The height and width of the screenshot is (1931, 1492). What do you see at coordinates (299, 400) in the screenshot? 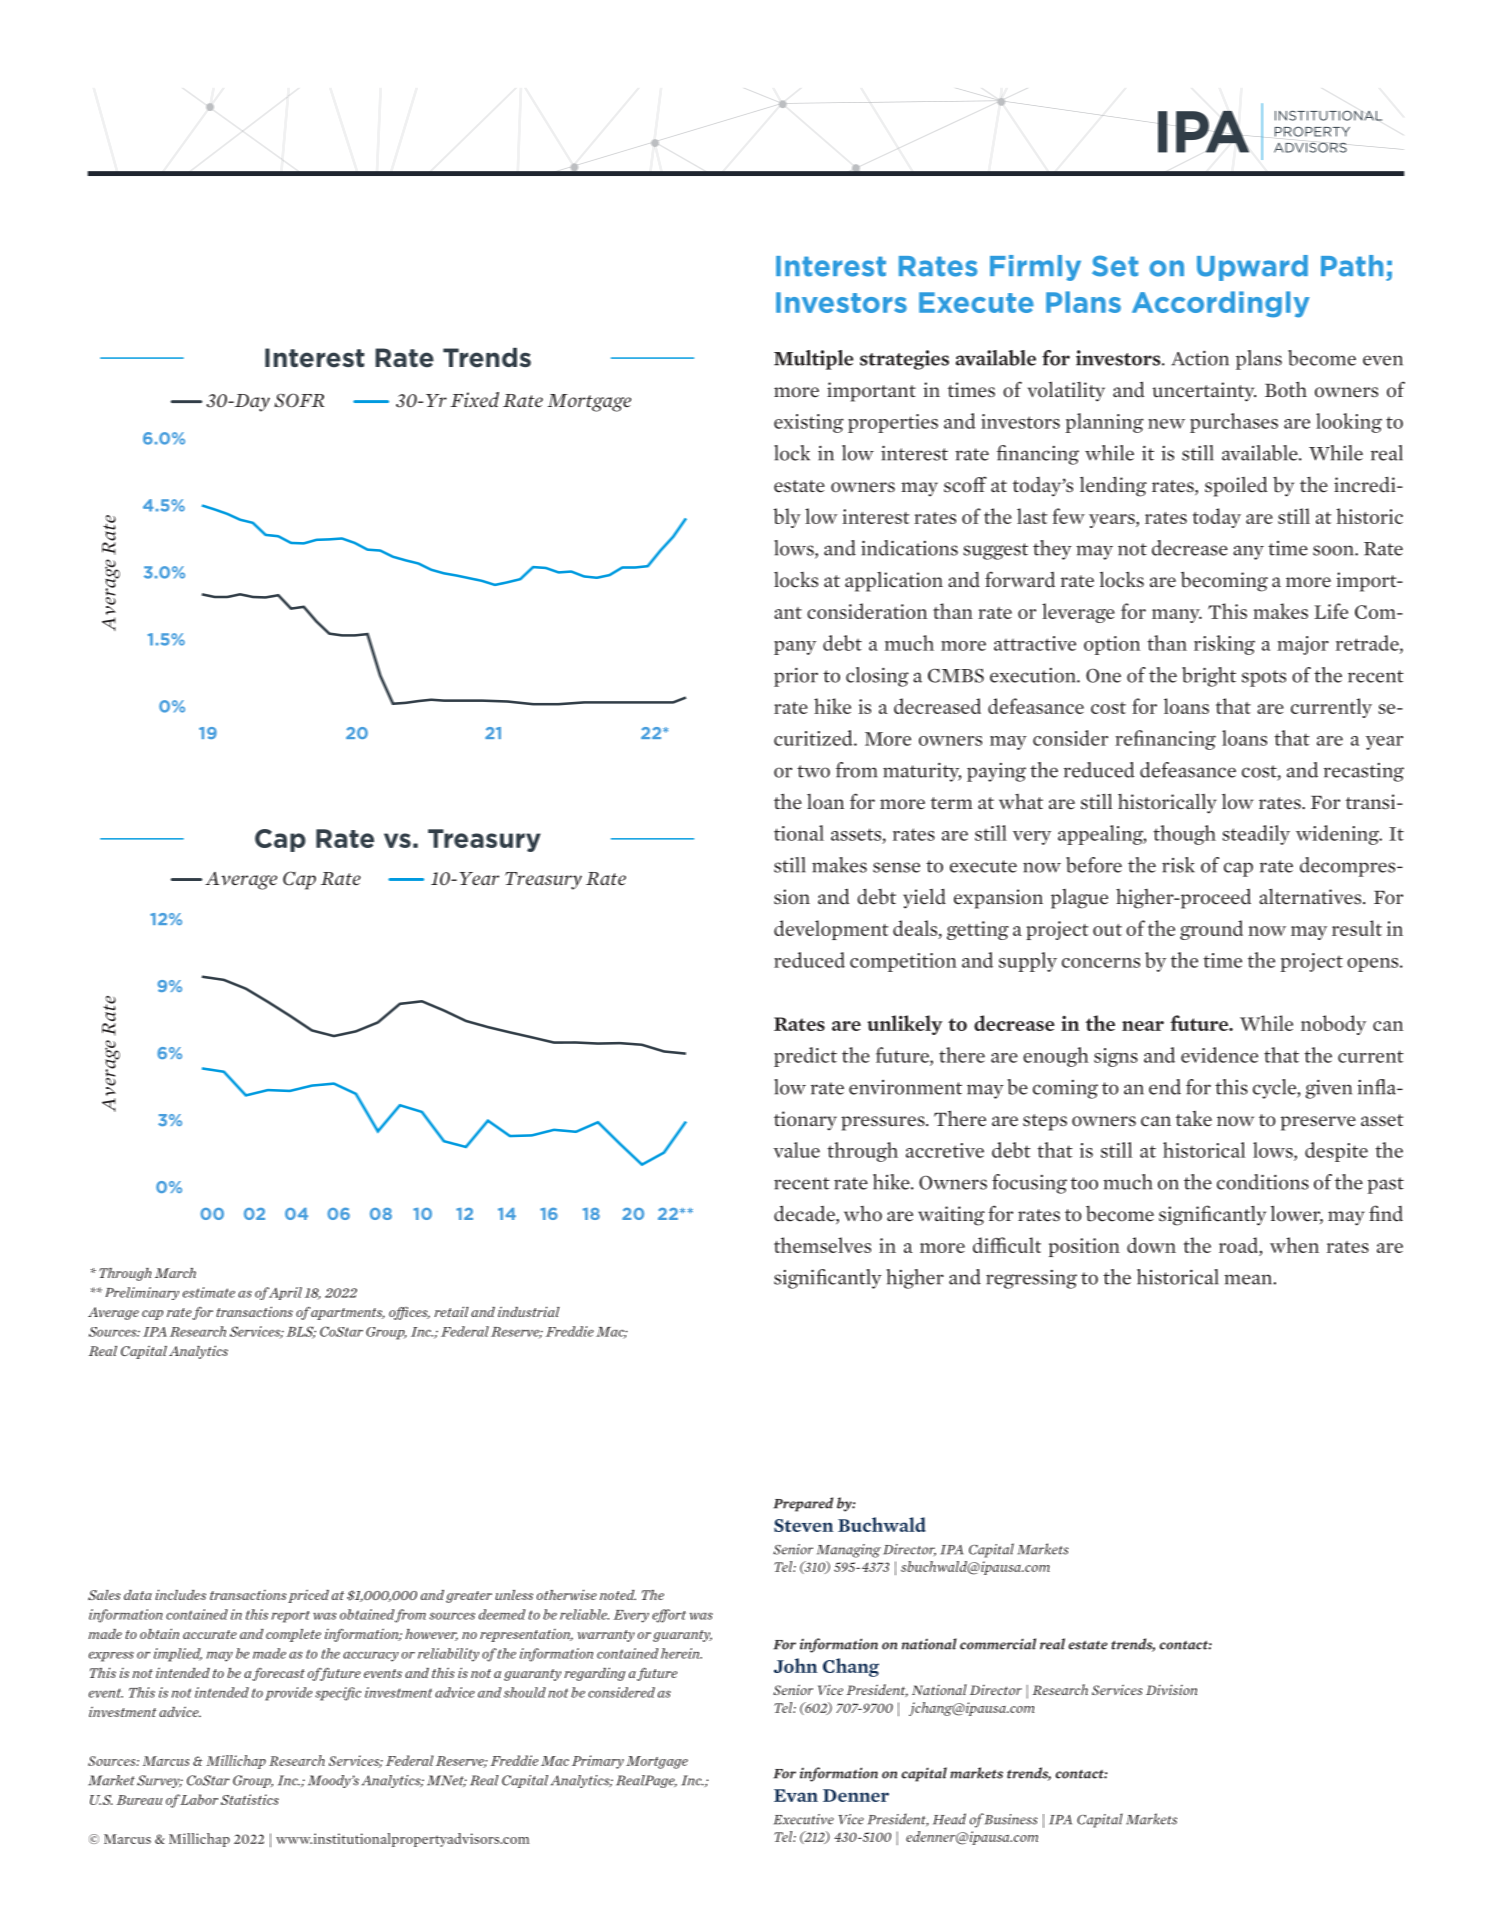
I see `SOFR` at bounding box center [299, 400].
